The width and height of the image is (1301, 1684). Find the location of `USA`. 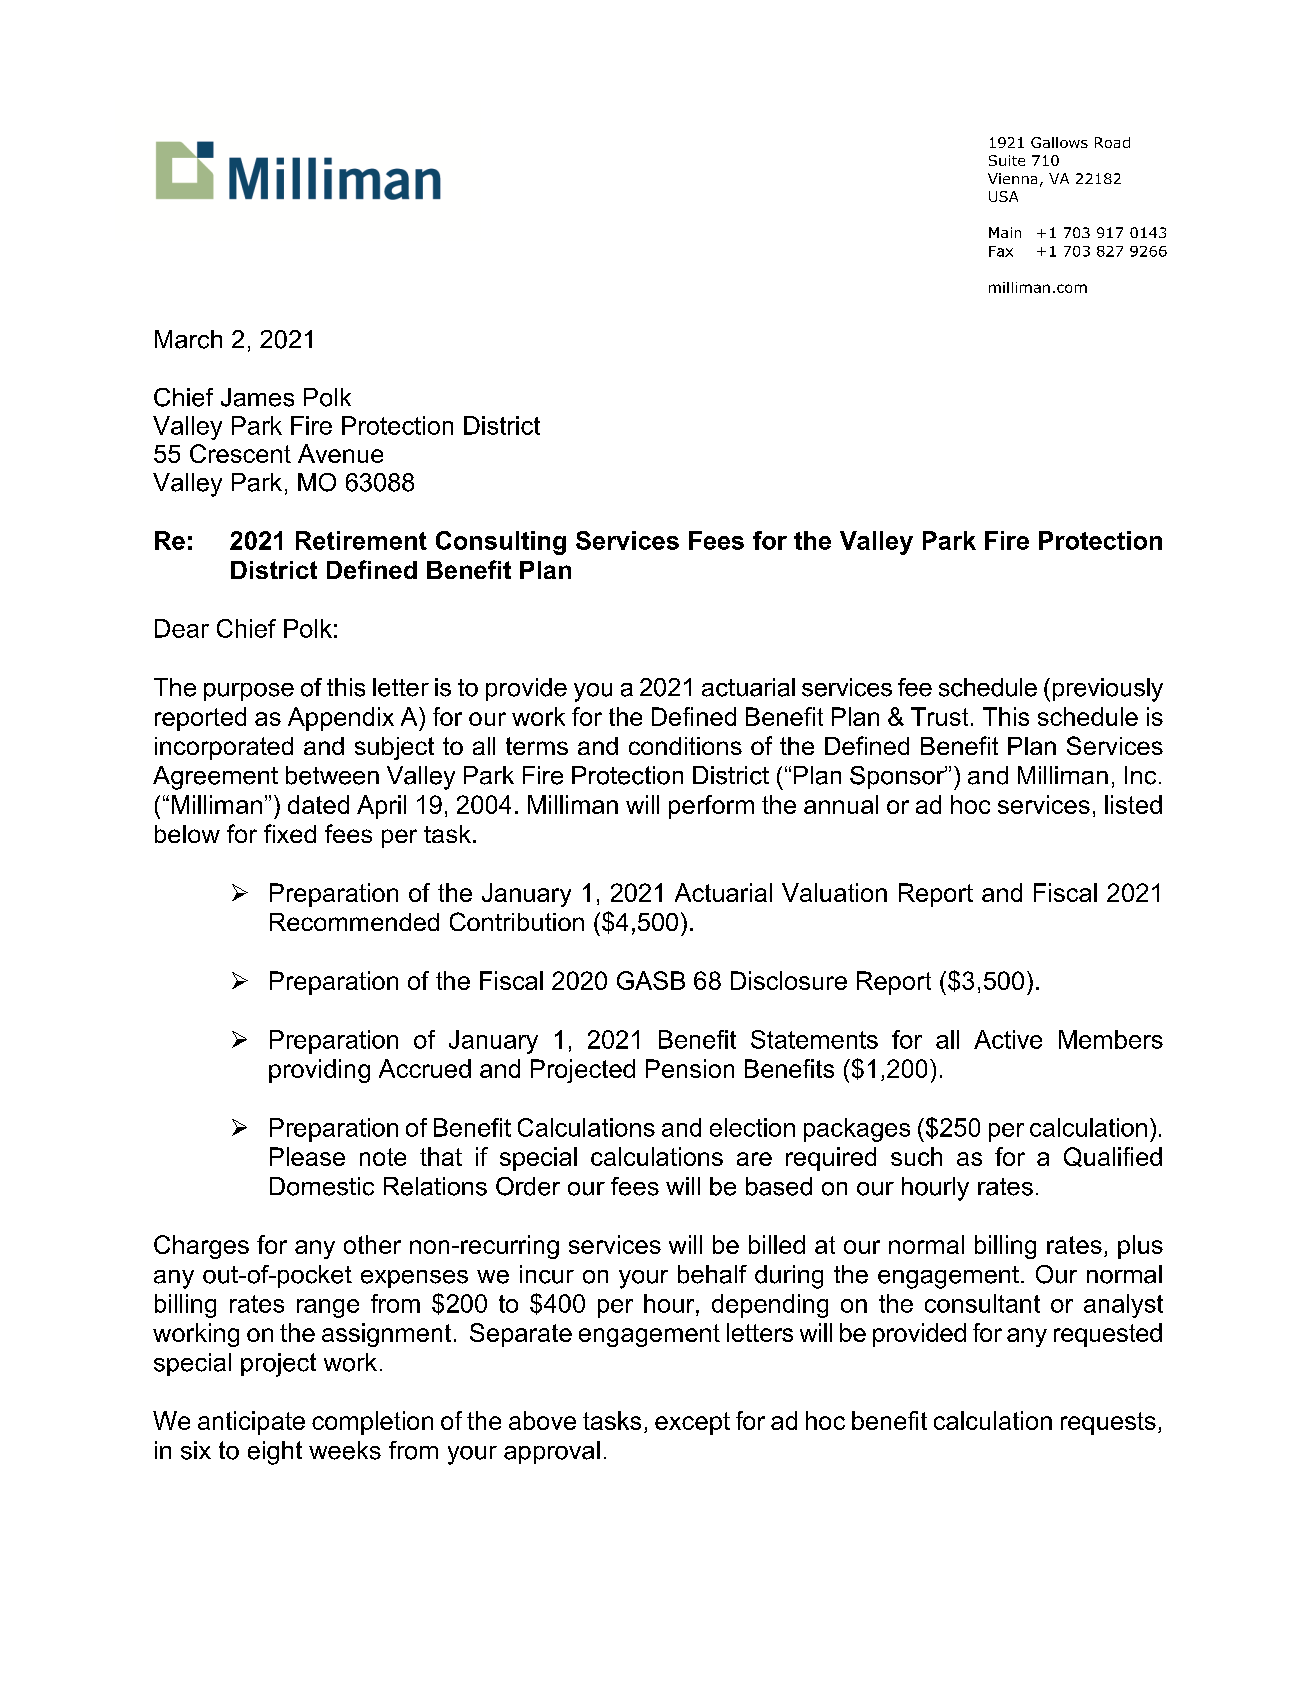

USA is located at coordinates (1003, 196).
